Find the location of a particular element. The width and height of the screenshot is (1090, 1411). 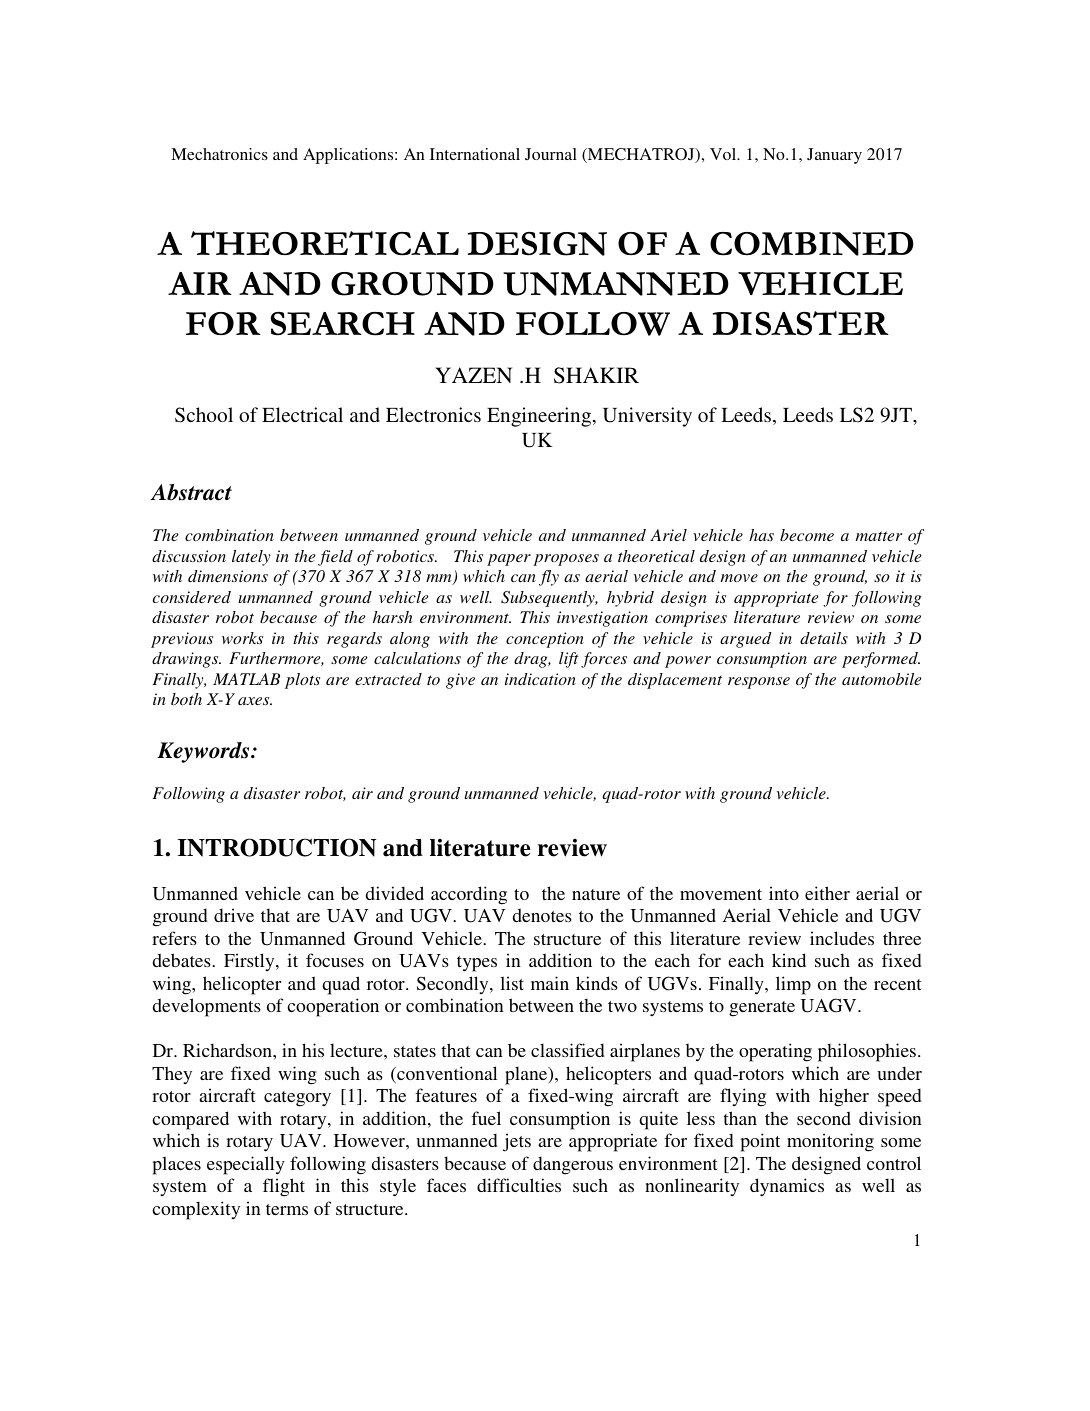

dynamics is located at coordinates (787, 1187).
